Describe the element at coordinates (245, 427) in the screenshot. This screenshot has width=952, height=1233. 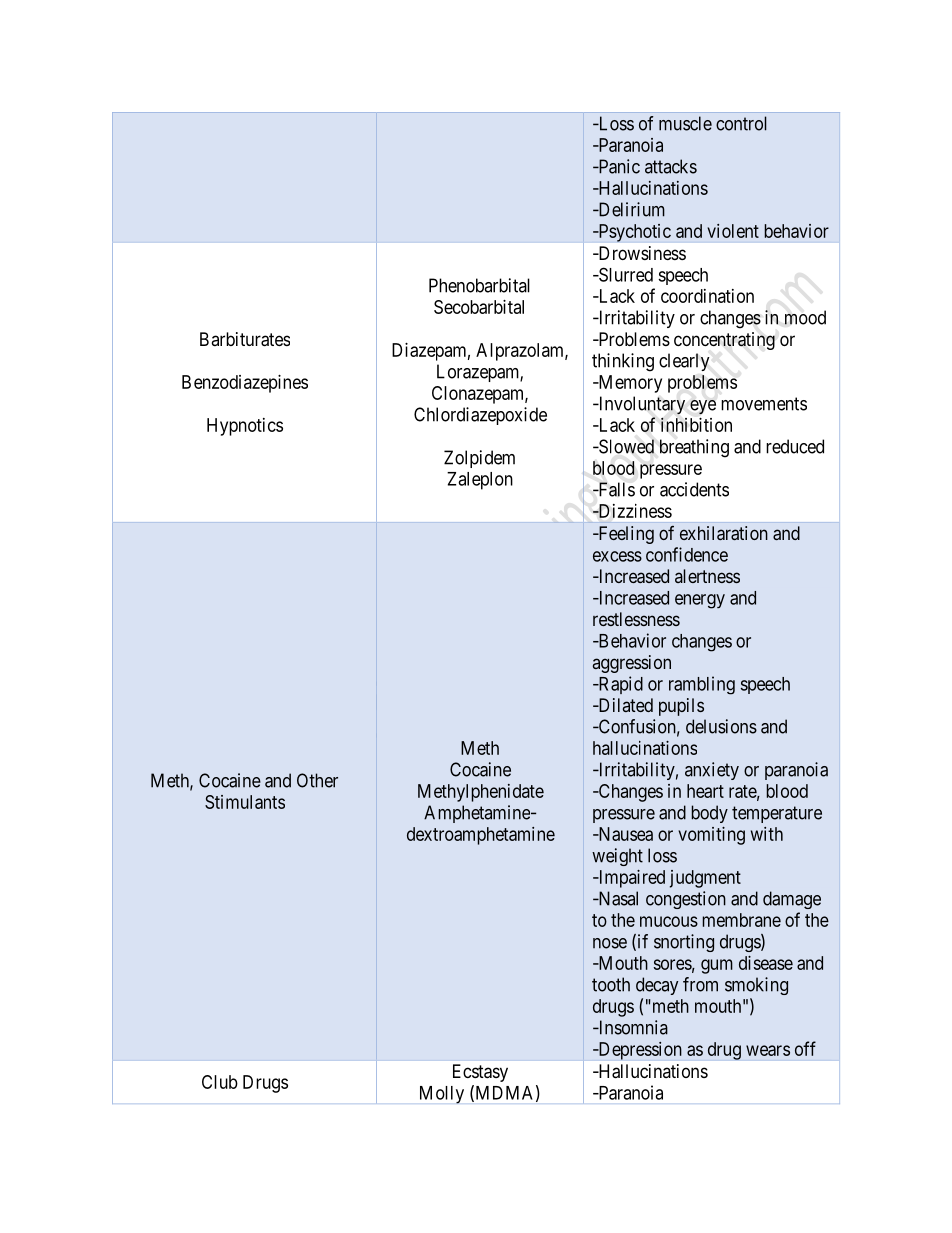
I see `Hypnotics` at that location.
